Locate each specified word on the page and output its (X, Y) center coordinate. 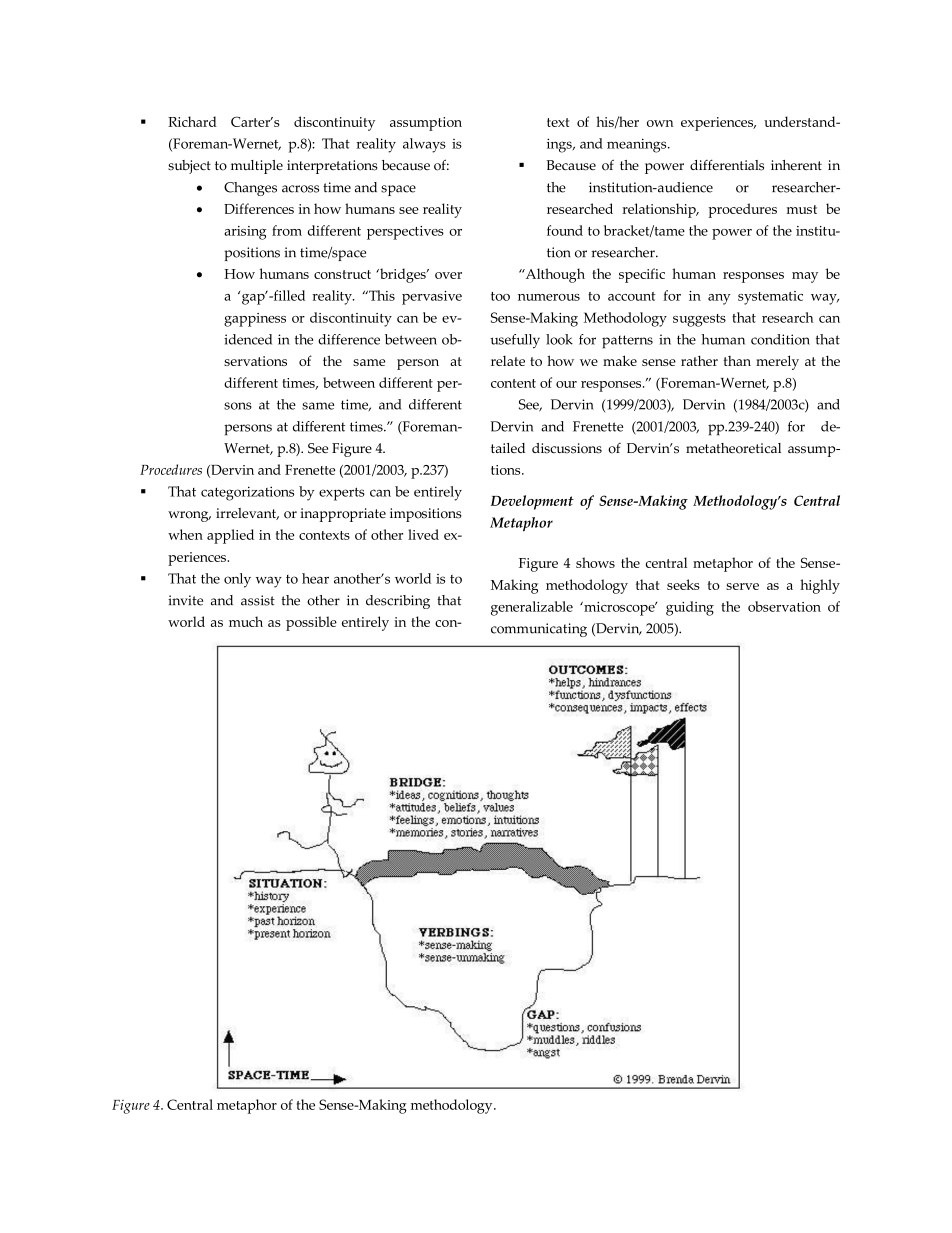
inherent (796, 165)
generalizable (532, 608)
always (424, 145)
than (737, 361)
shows (595, 562)
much (246, 621)
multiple (257, 167)
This (381, 295)
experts (342, 494)
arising (245, 233)
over (448, 275)
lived (423, 534)
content (513, 383)
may (805, 277)
